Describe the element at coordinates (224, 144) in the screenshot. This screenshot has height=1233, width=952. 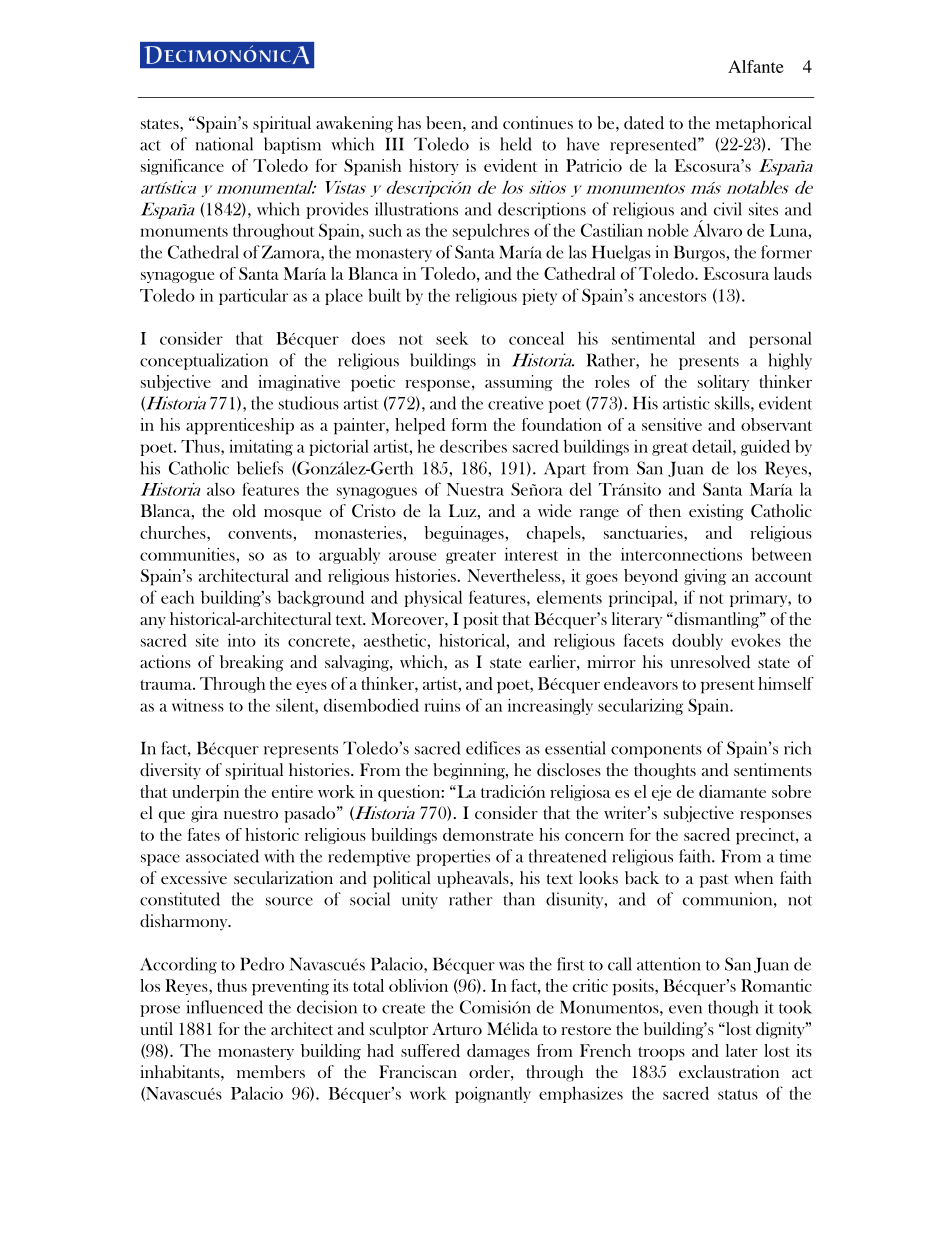
I see `national` at that location.
